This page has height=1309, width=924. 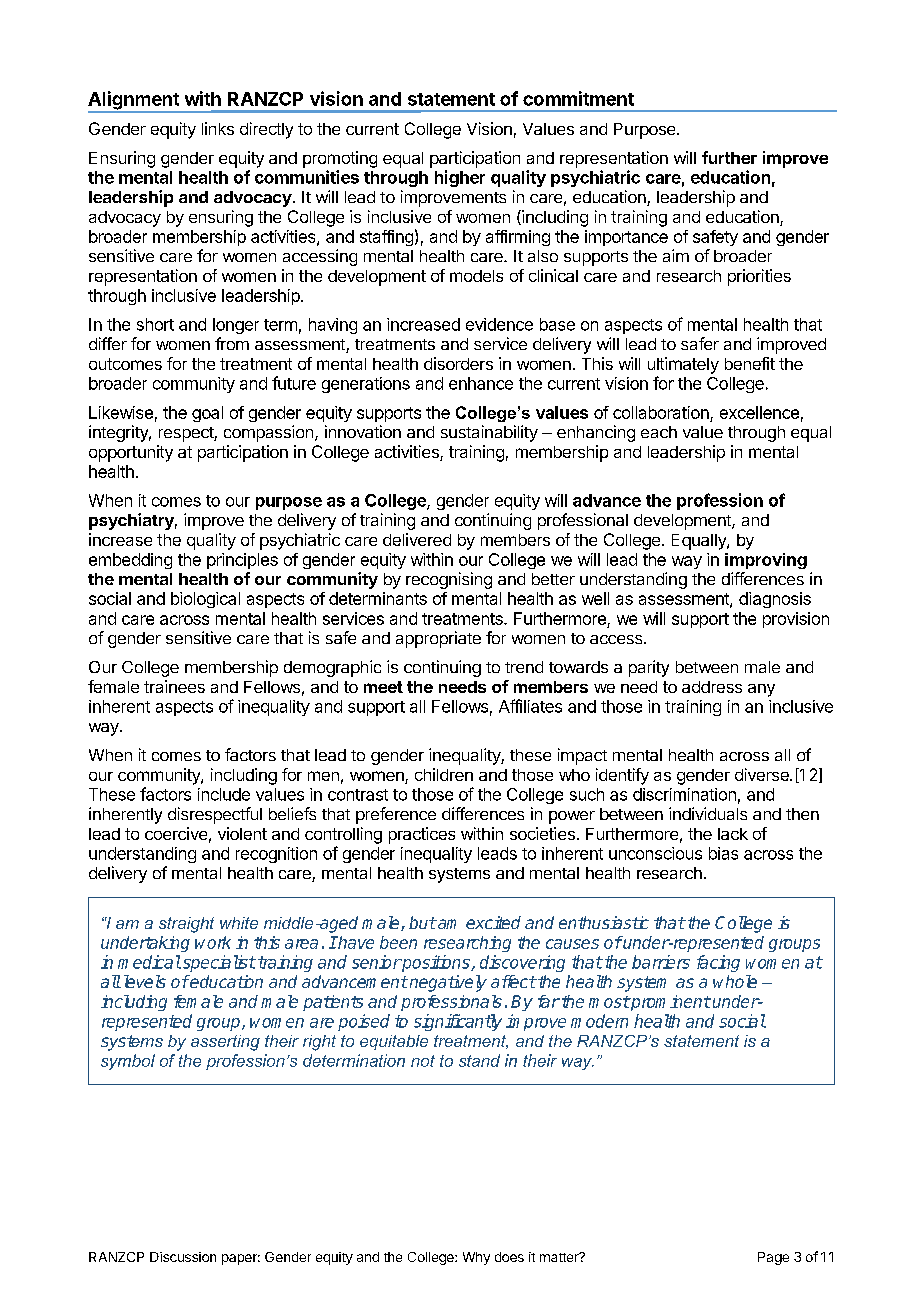 What do you see at coordinates (460, 178) in the page?
I see `higher` at bounding box center [460, 178].
